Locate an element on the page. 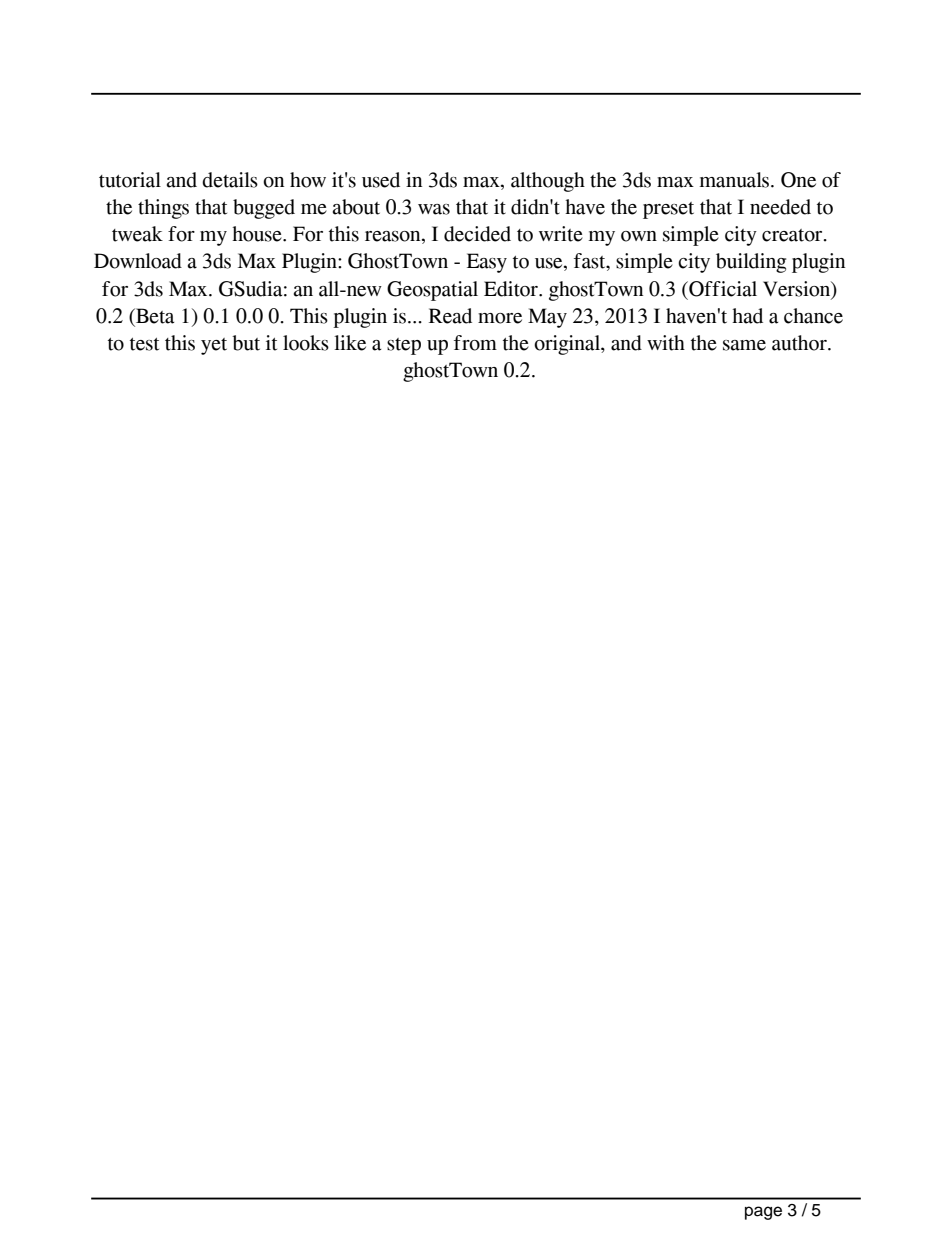 The width and height of the image is (952, 1260). looks is located at coordinates (306, 343).
